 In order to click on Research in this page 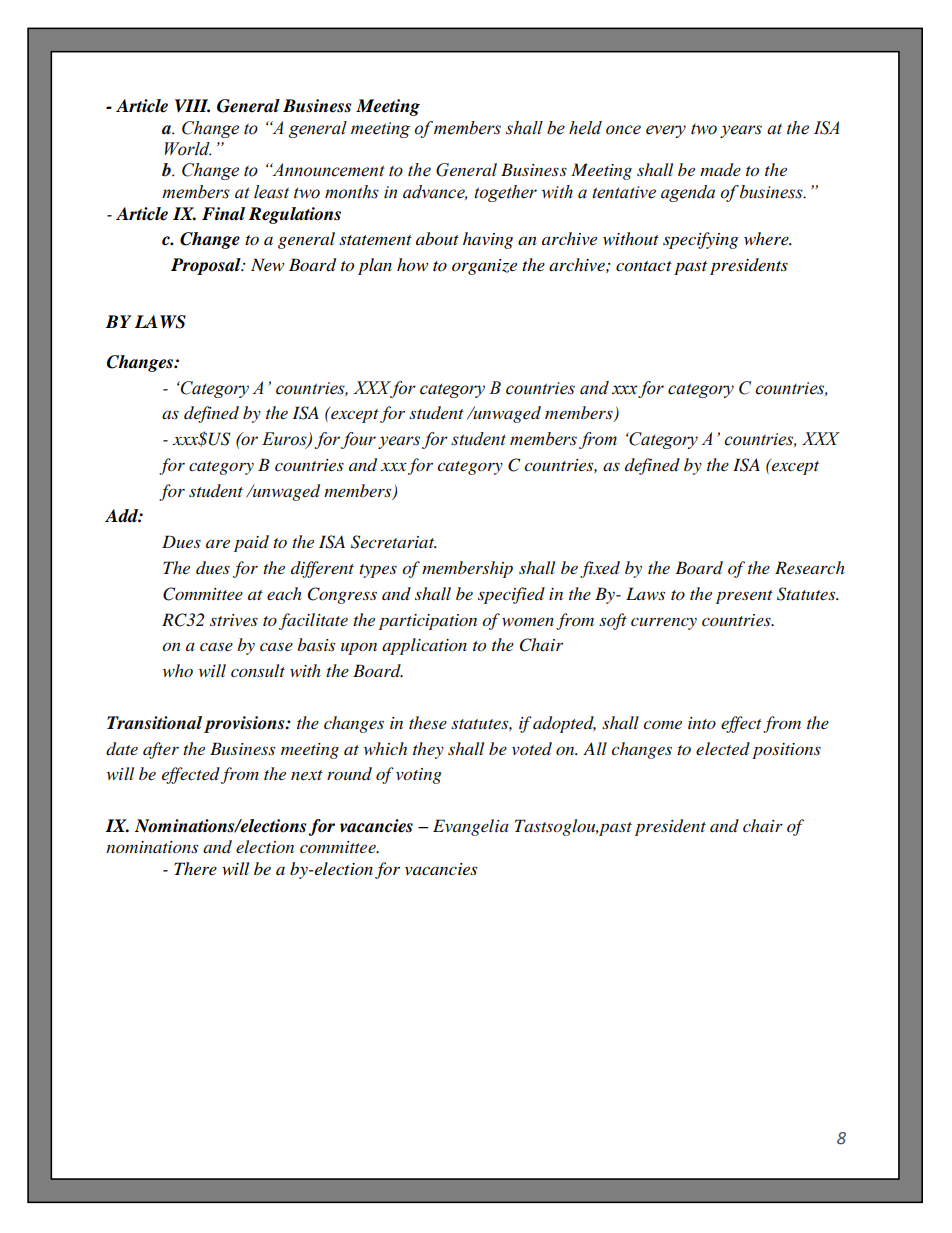, I will do `click(810, 567)`.
